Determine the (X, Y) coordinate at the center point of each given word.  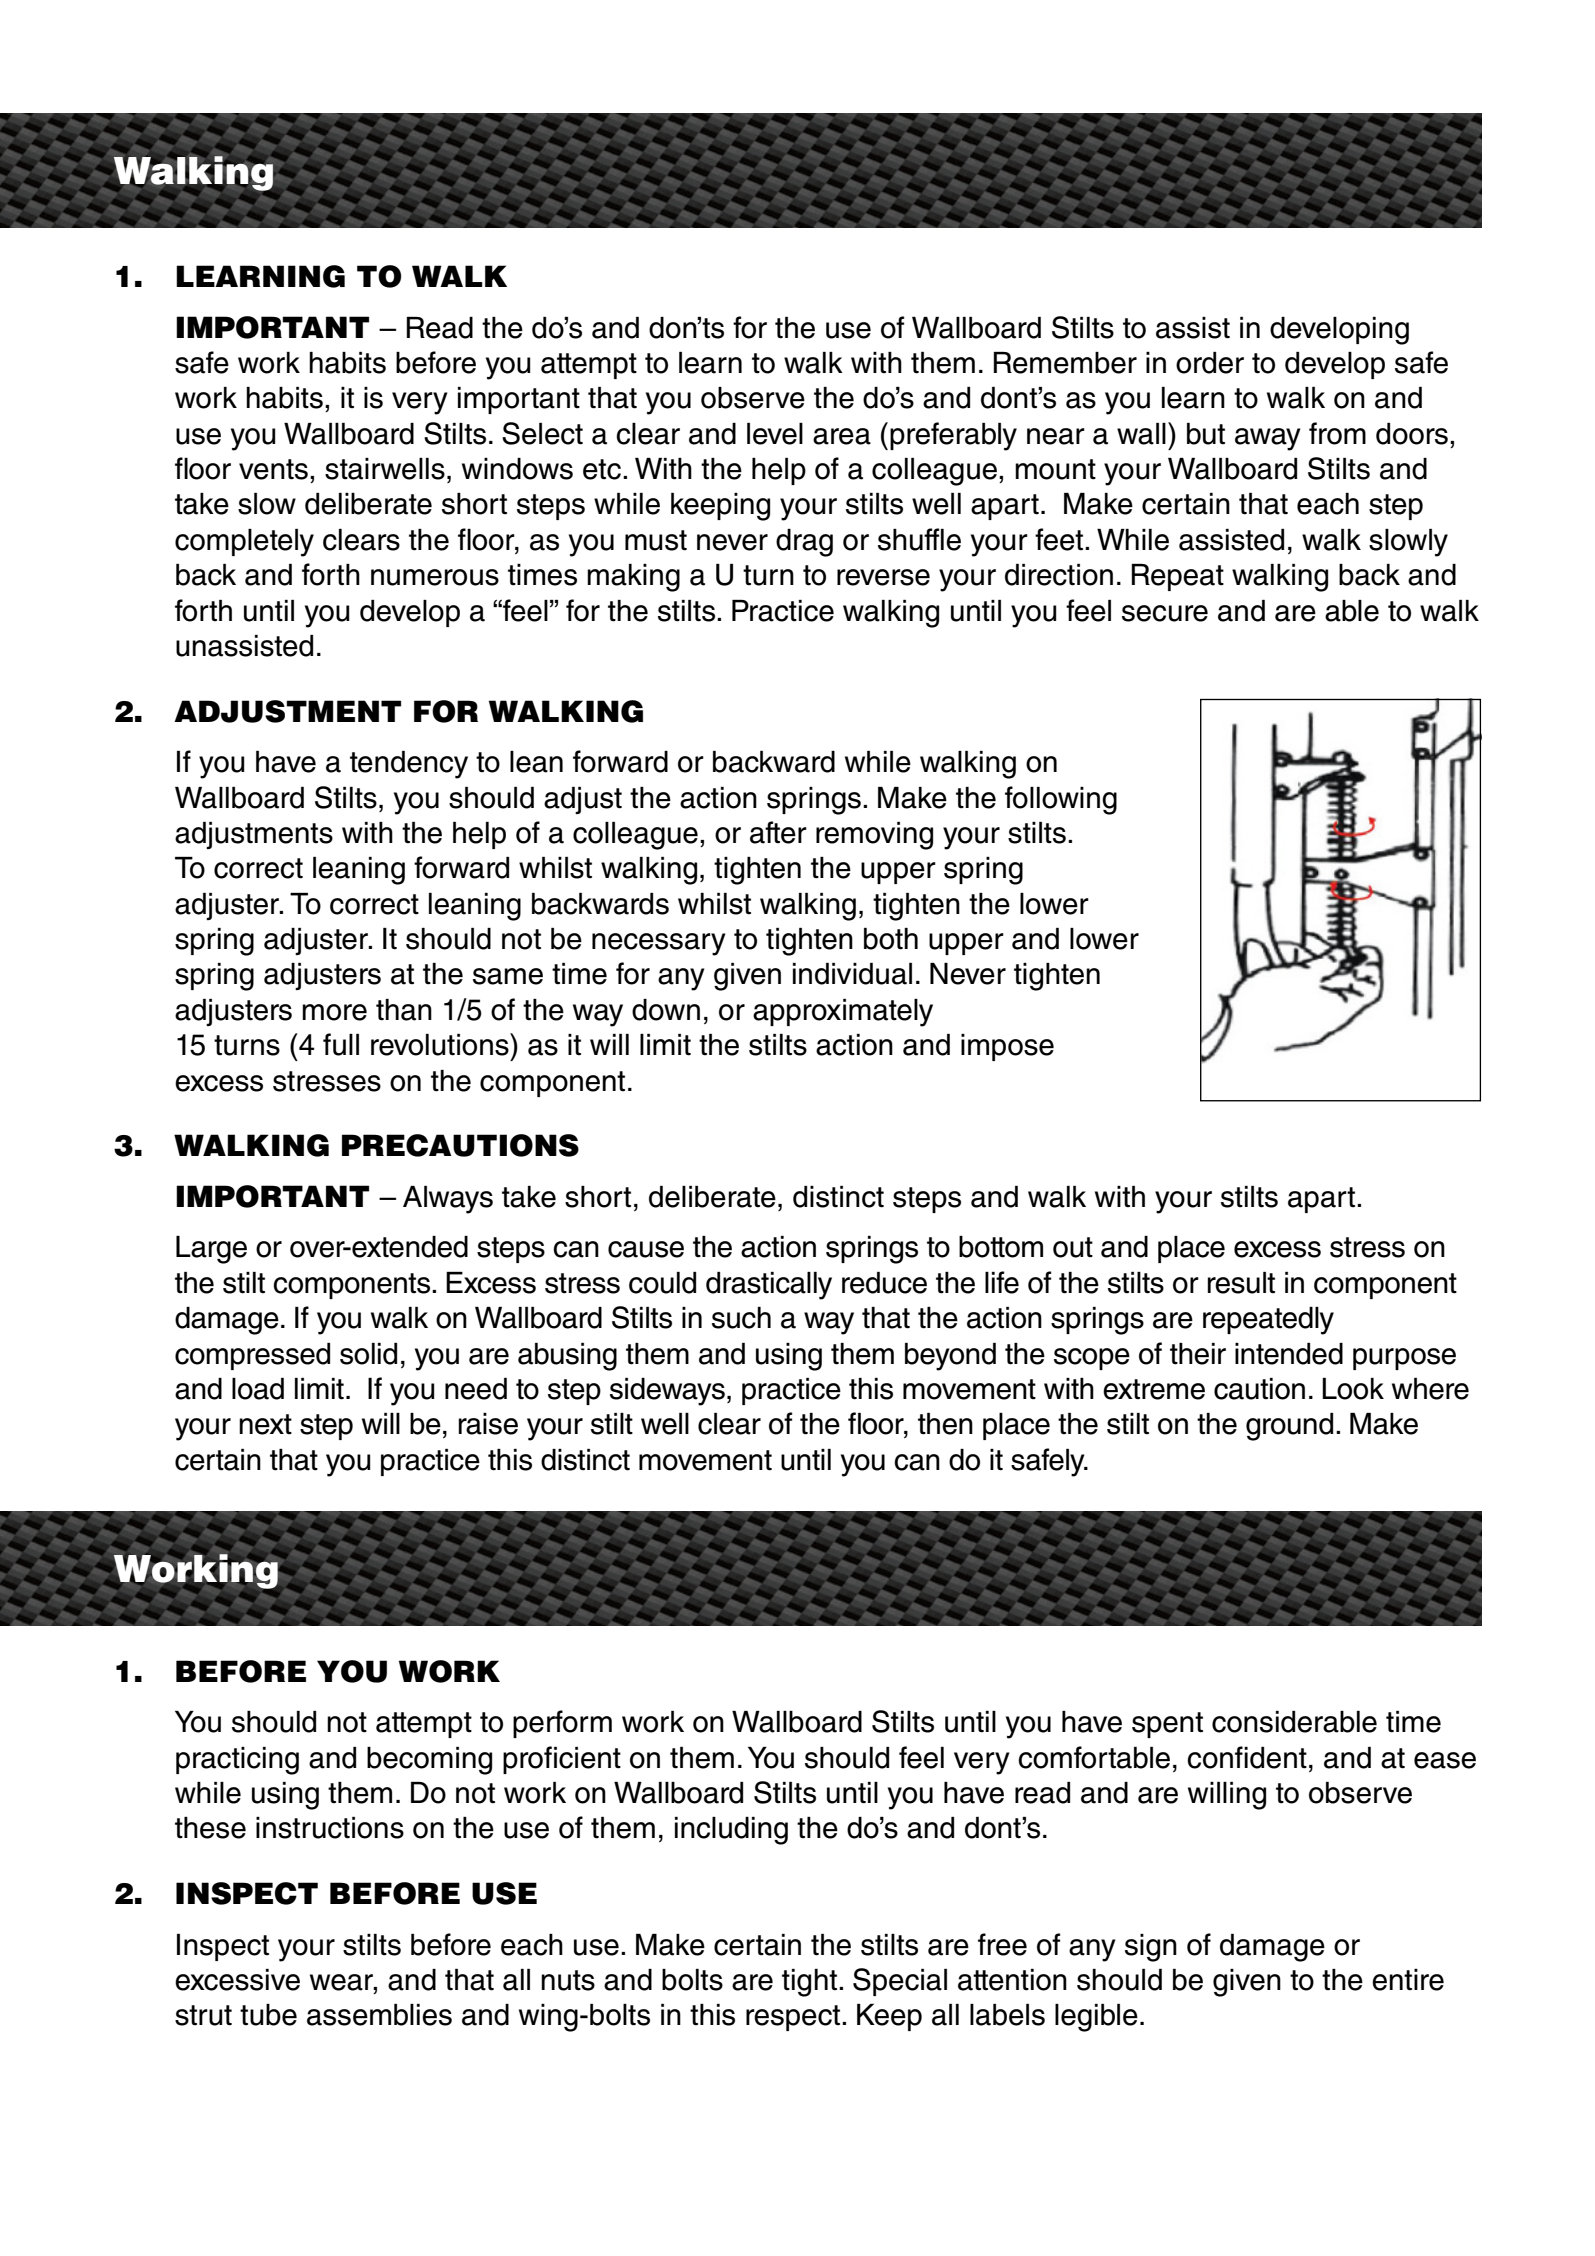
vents (273, 469)
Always (448, 1200)
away (1268, 439)
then (945, 1424)
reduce (884, 1283)
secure (1165, 613)
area (842, 436)
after (778, 832)
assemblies (379, 2015)
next (265, 1424)
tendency (409, 765)
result (1241, 1283)
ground (1289, 1427)
